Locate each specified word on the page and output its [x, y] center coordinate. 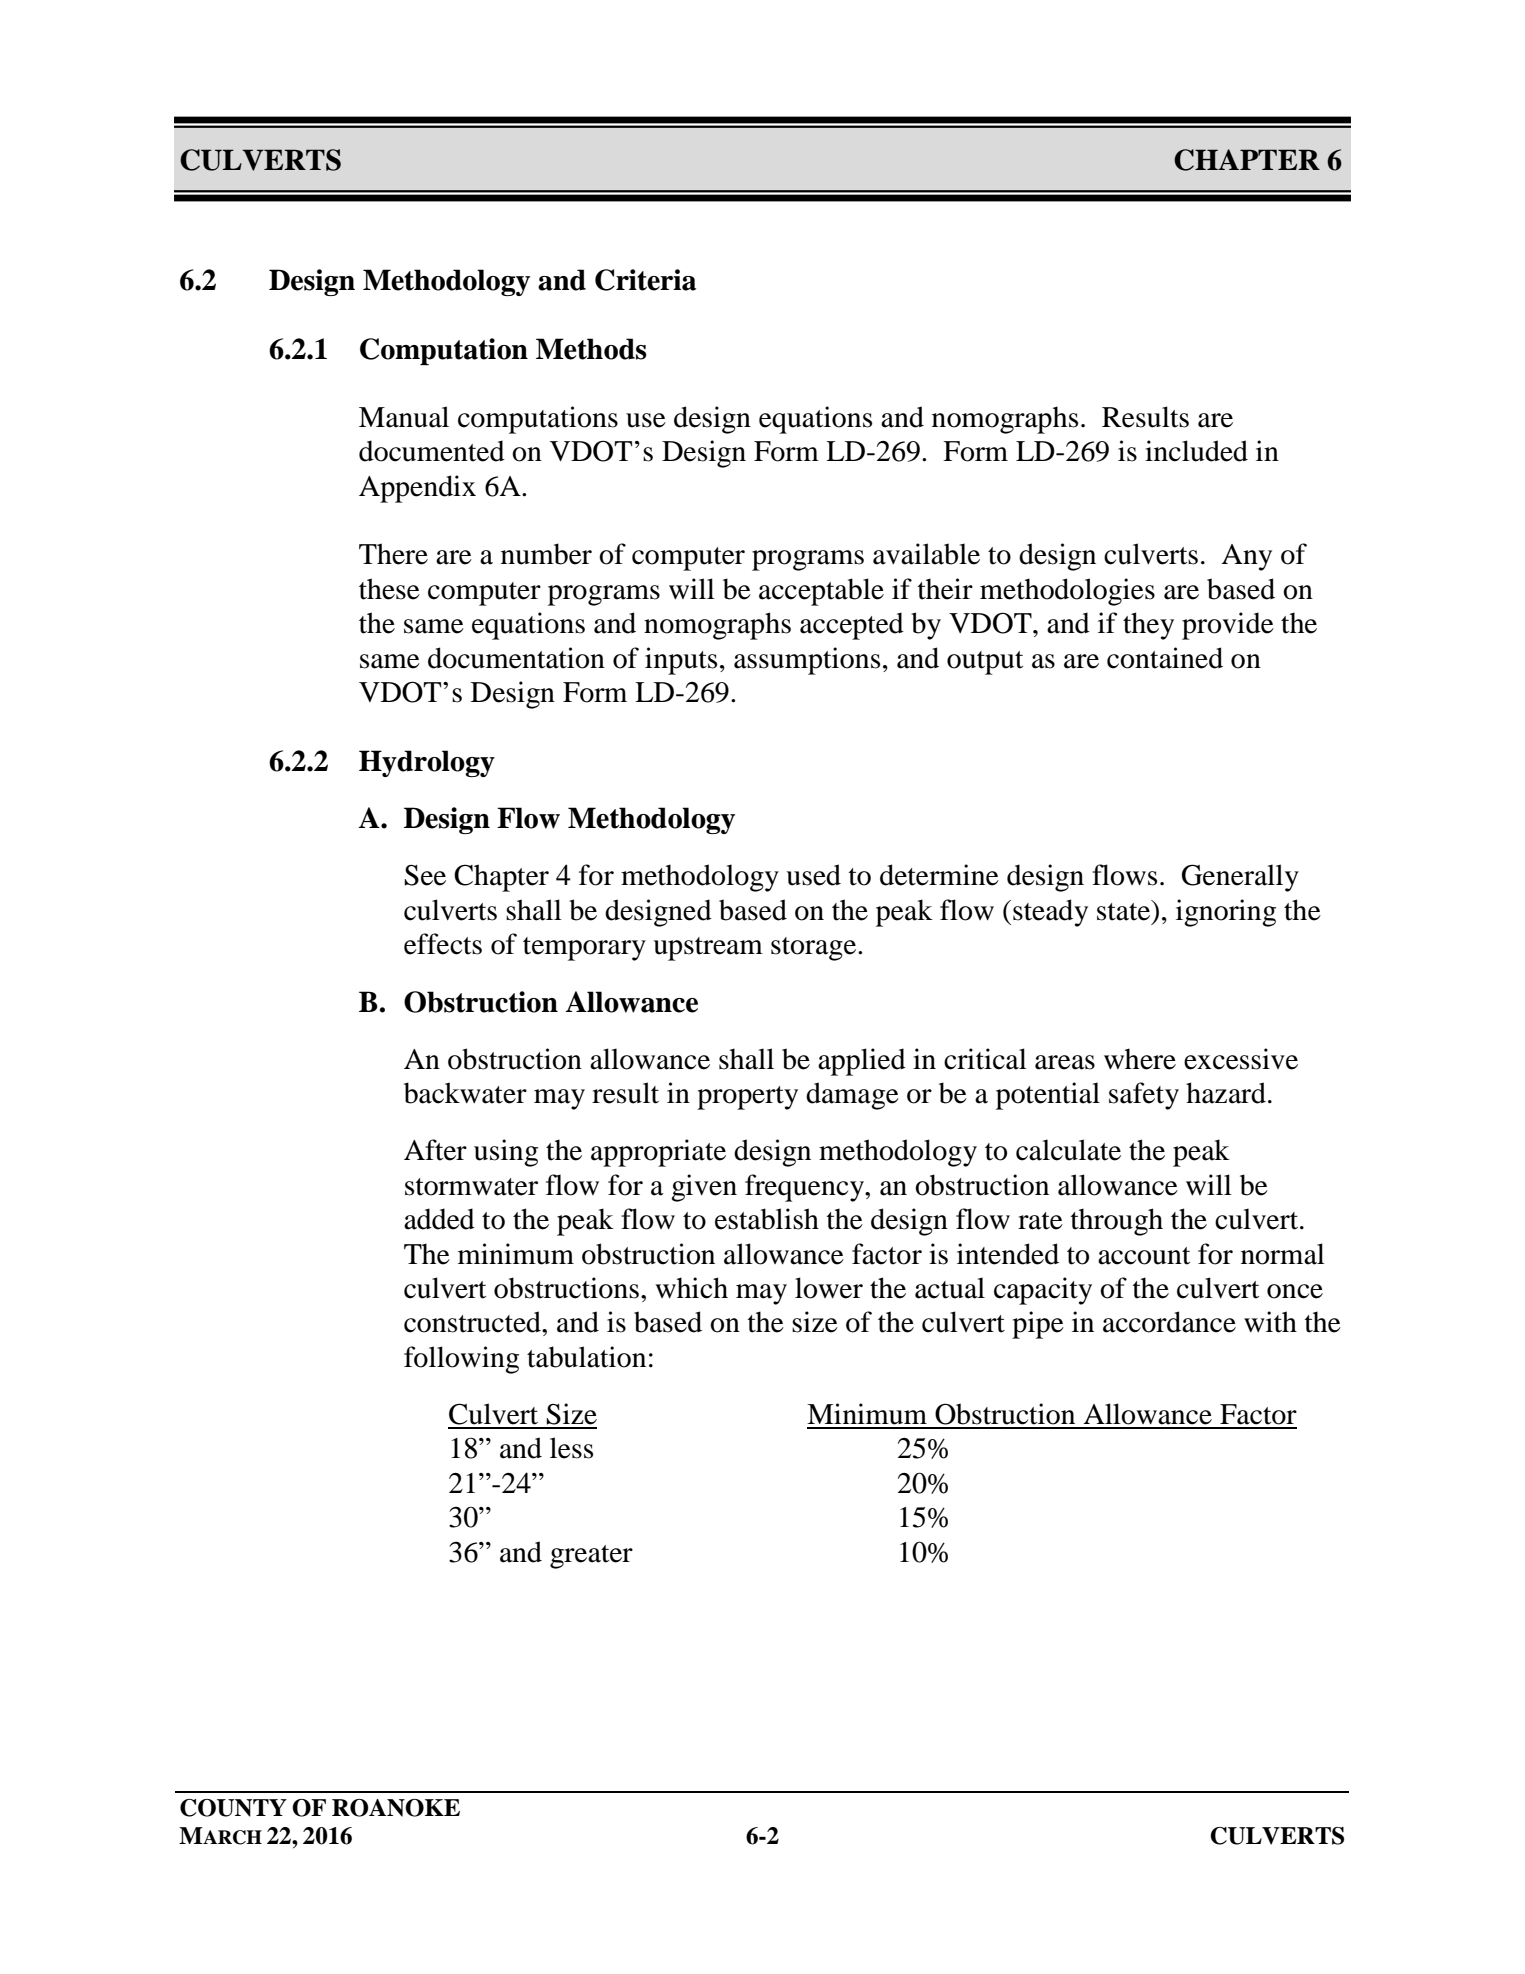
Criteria [645, 280]
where [1140, 1059]
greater [591, 1557]
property [747, 1098]
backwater [465, 1093]
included [1196, 451]
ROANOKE [396, 1808]
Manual [404, 417]
